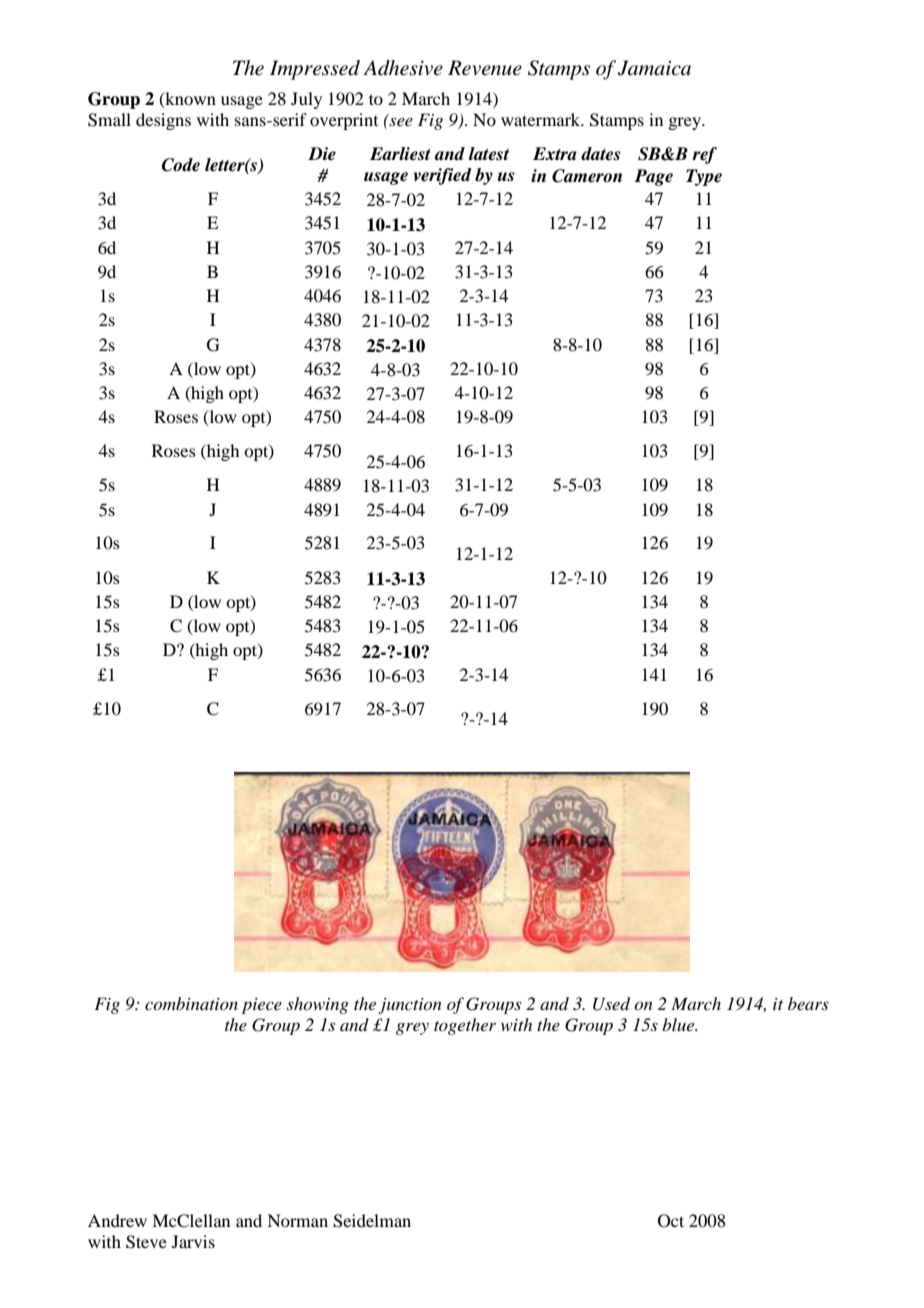 This screenshot has width=924, height=1308. I want to click on known, so click(189, 99).
